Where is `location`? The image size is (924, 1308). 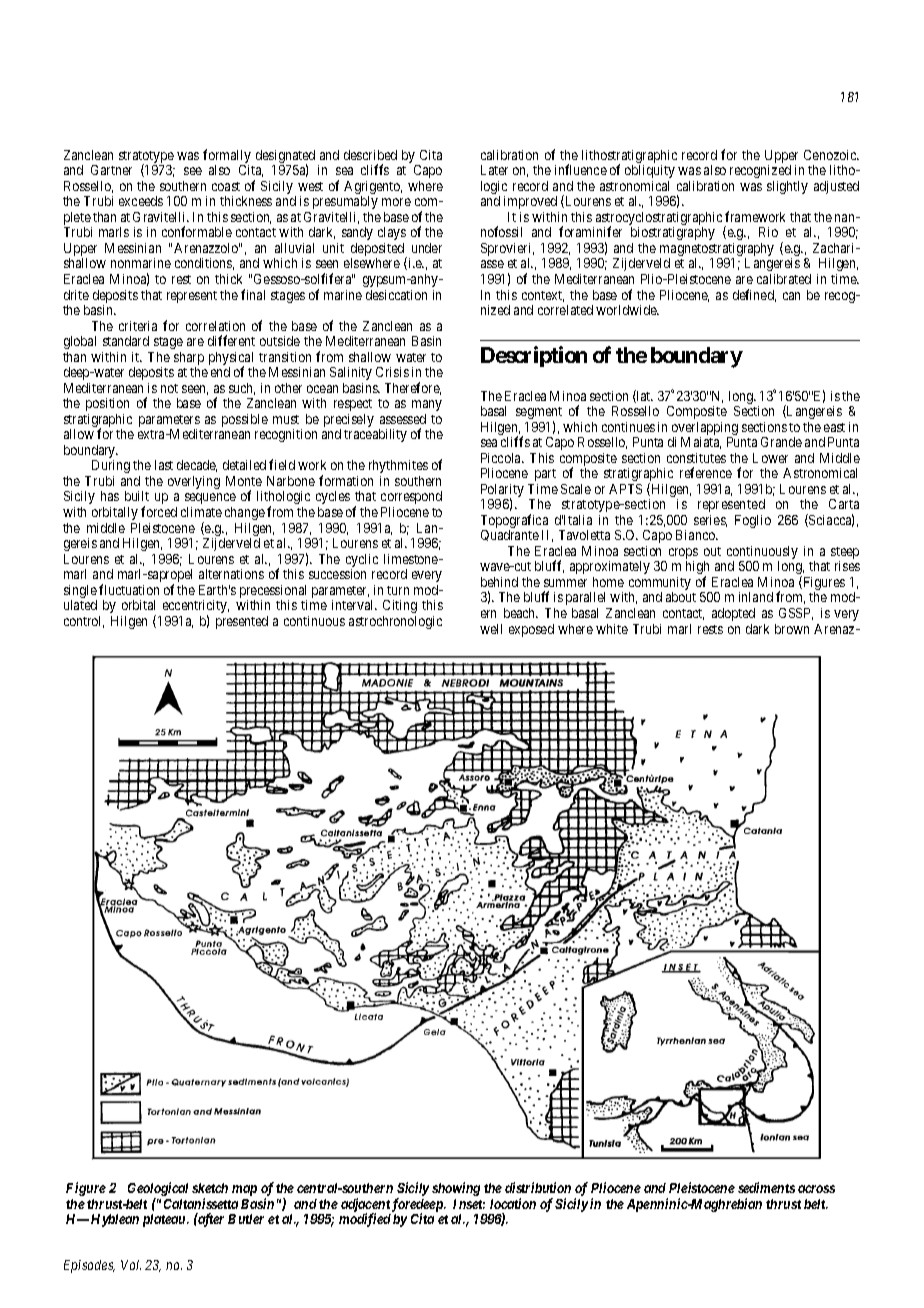
location is located at coordinates (513, 1203).
